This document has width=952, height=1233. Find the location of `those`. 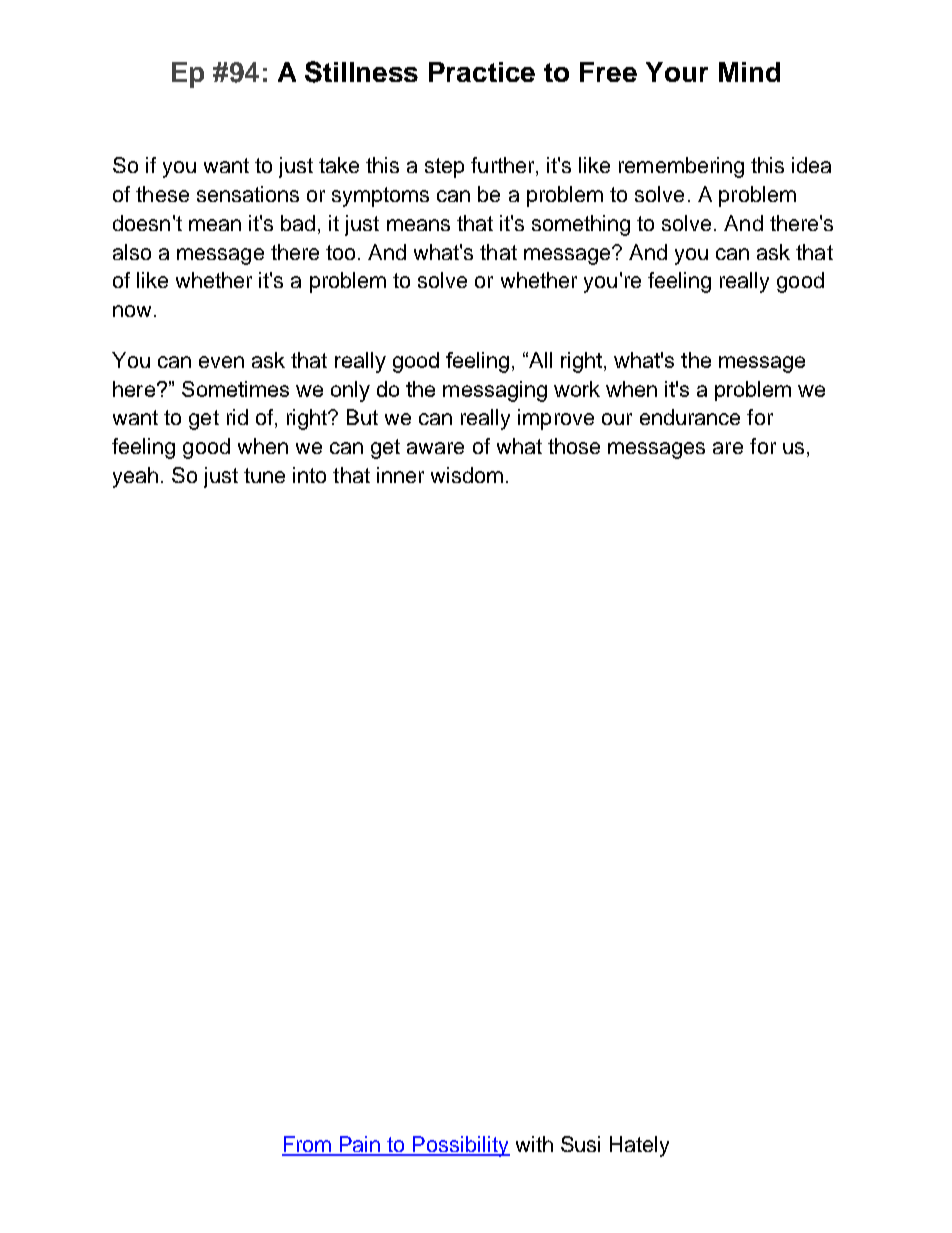

those is located at coordinates (574, 446).
